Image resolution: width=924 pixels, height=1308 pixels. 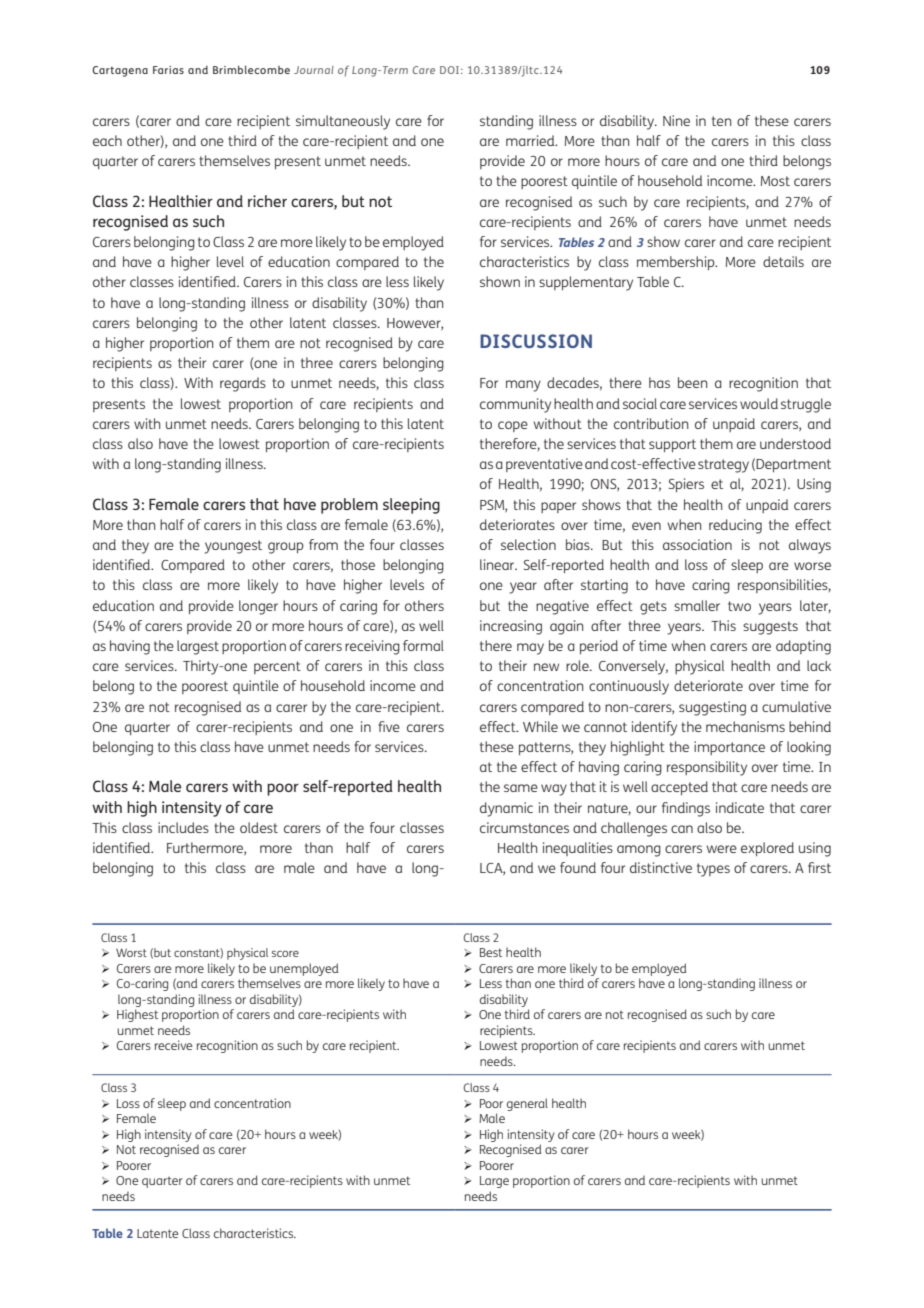 What do you see at coordinates (739, 606) in the screenshot?
I see `two` at bounding box center [739, 606].
